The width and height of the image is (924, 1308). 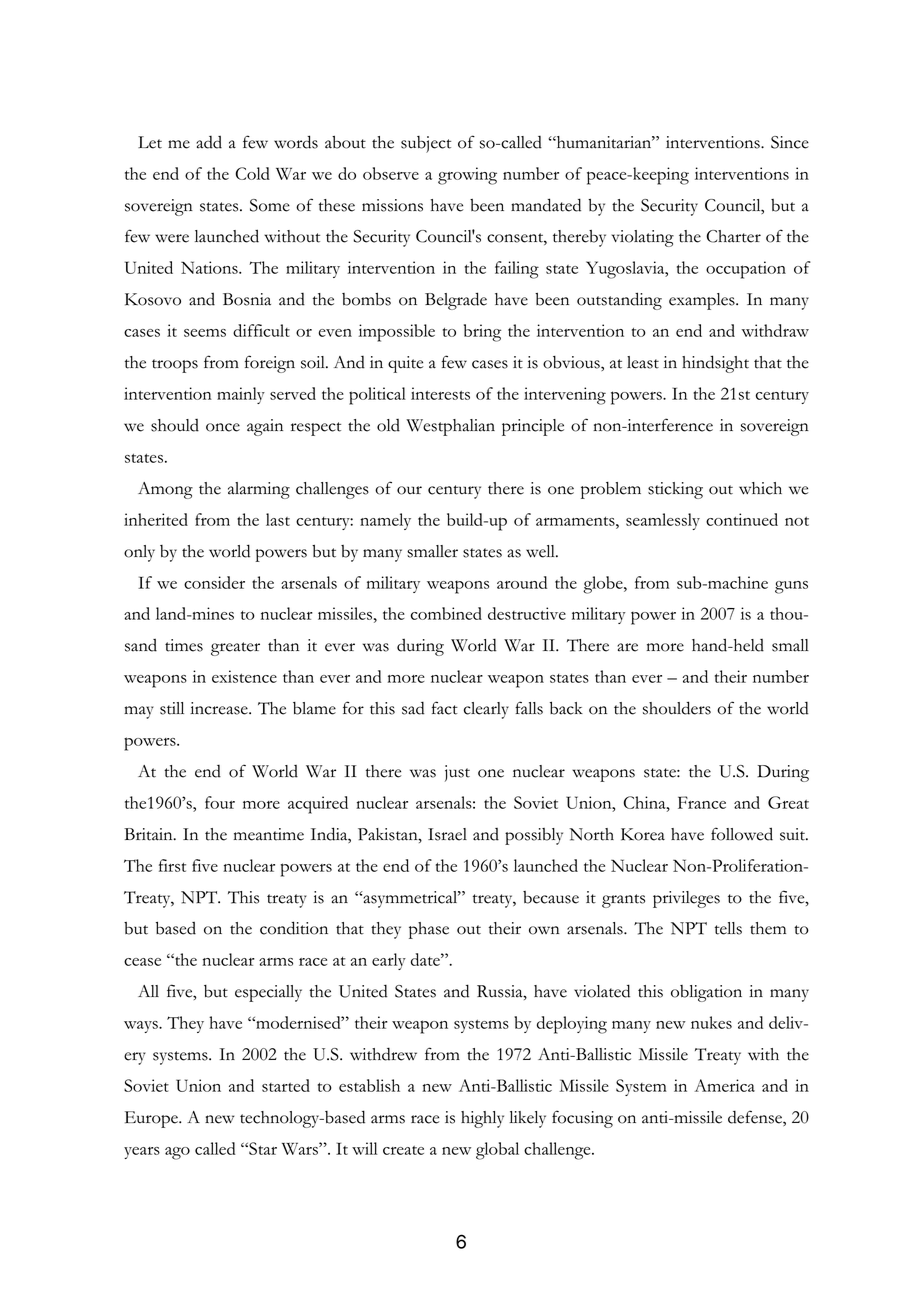 What do you see at coordinates (760, 488) in the image?
I see `which` at bounding box center [760, 488].
